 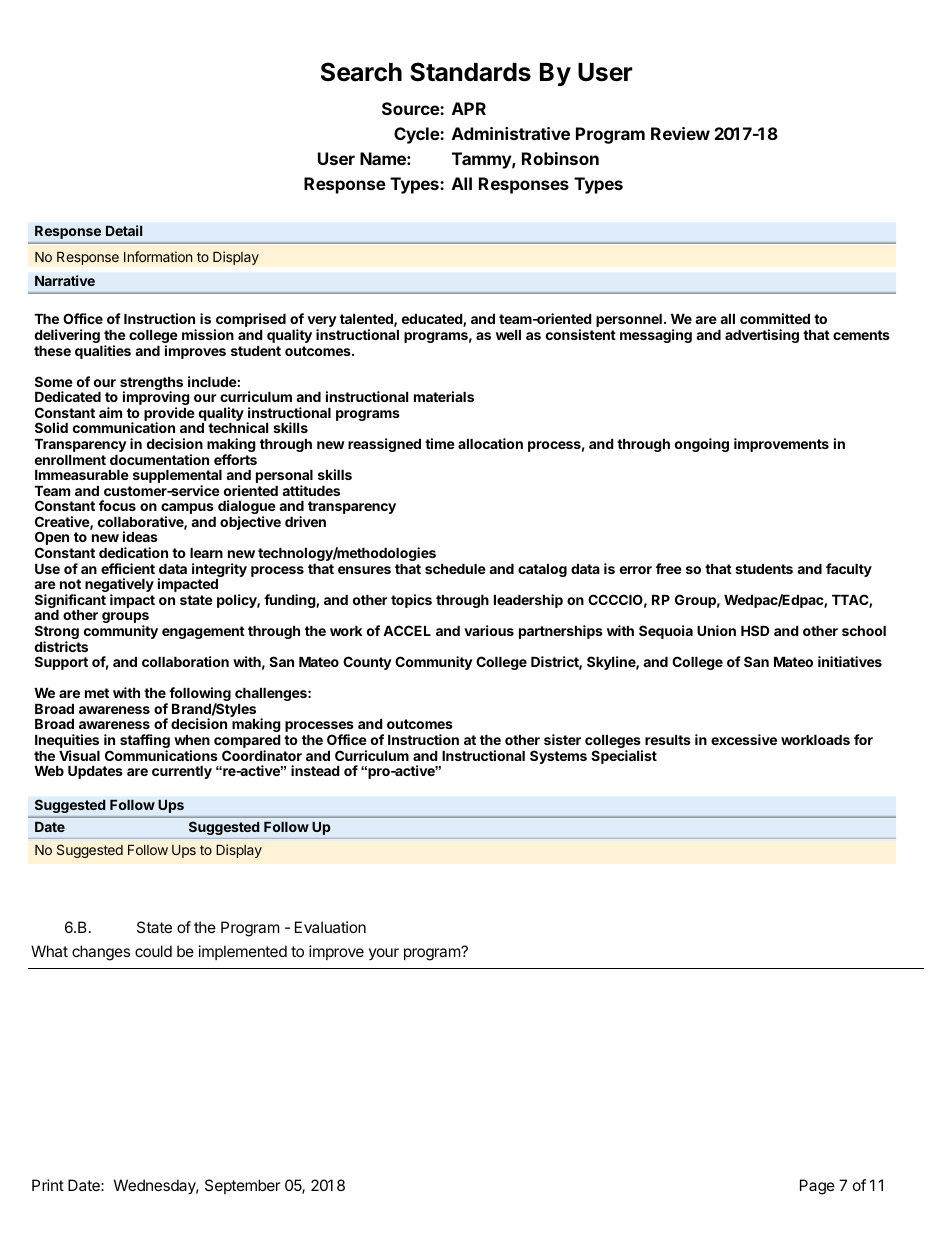 What do you see at coordinates (680, 133) in the page?
I see `Review` at bounding box center [680, 133].
